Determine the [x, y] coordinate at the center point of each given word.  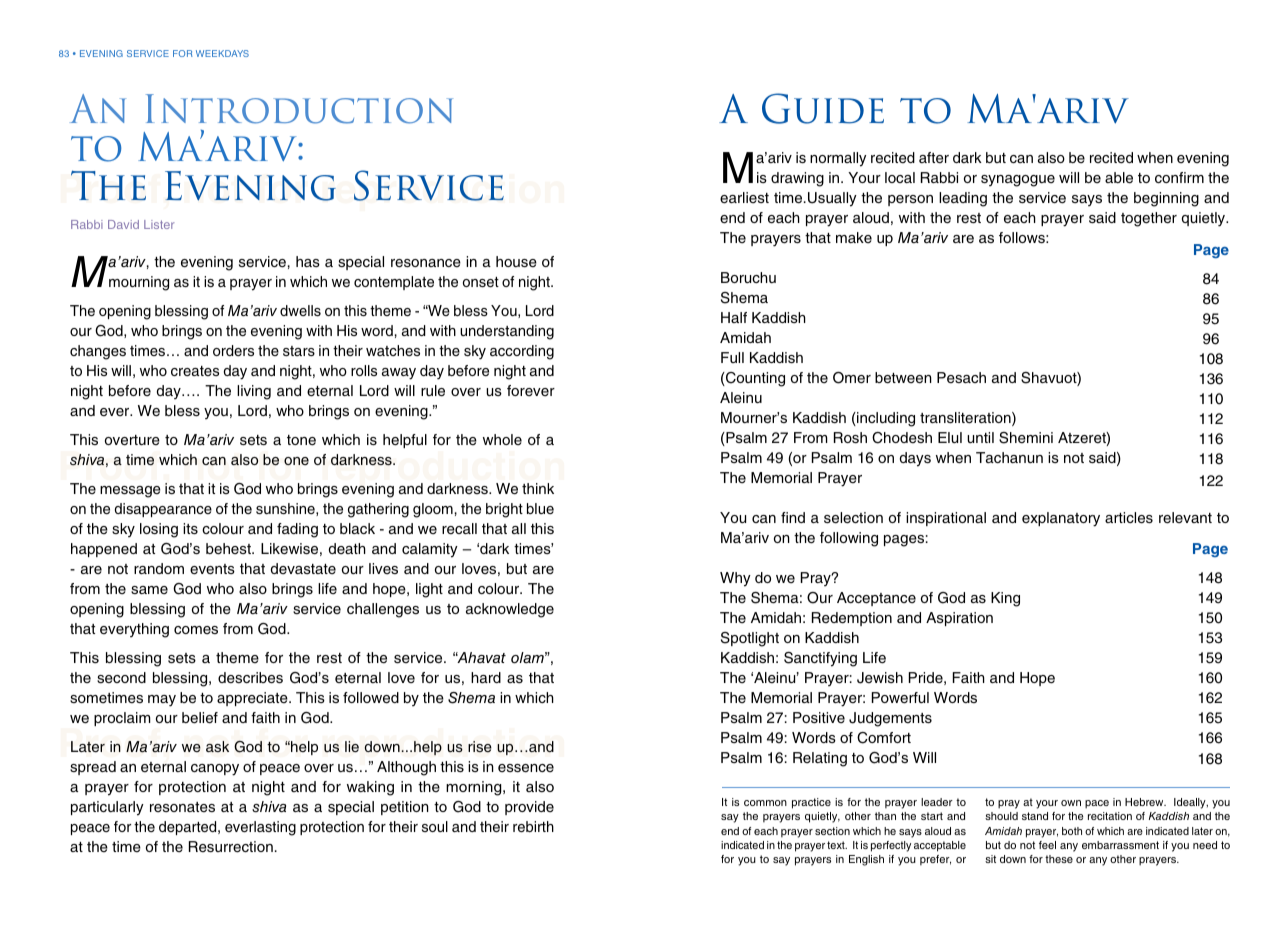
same [149, 590]
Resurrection [231, 847]
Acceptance [876, 599]
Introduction [299, 109]
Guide [823, 108]
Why [735, 579]
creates [195, 371]
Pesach [961, 377]
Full [732, 357]
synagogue [1018, 181]
